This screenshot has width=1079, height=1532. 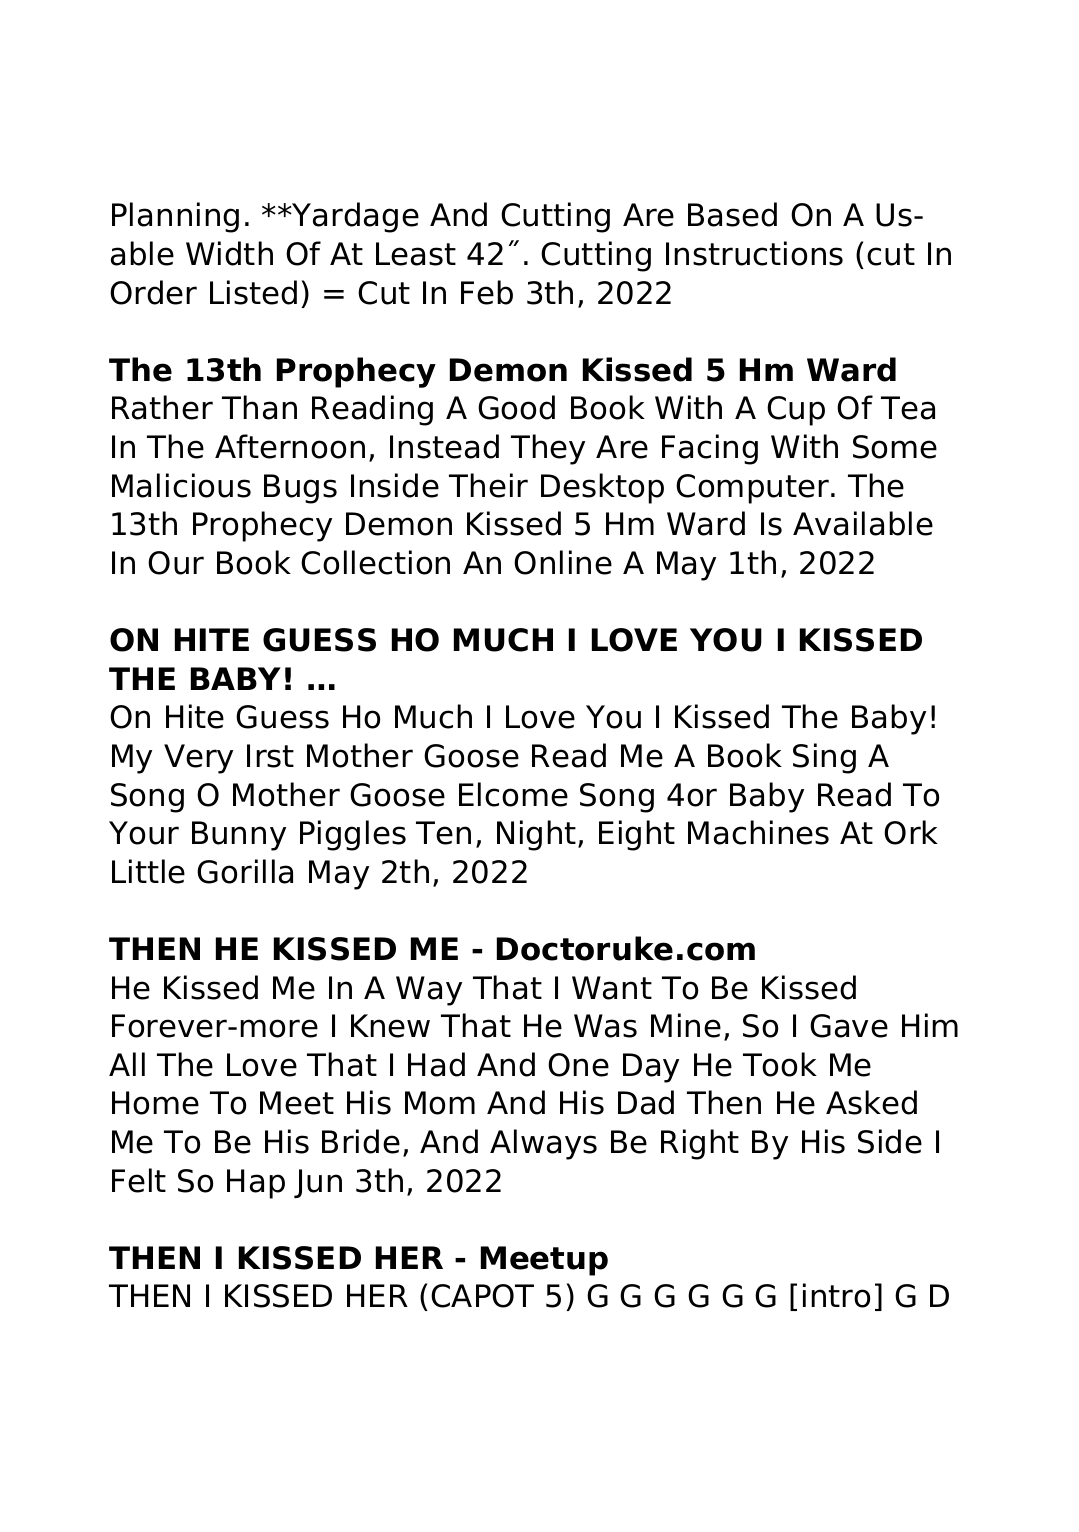 What do you see at coordinates (181, 485) in the screenshot?
I see `Malicious` at bounding box center [181, 485].
